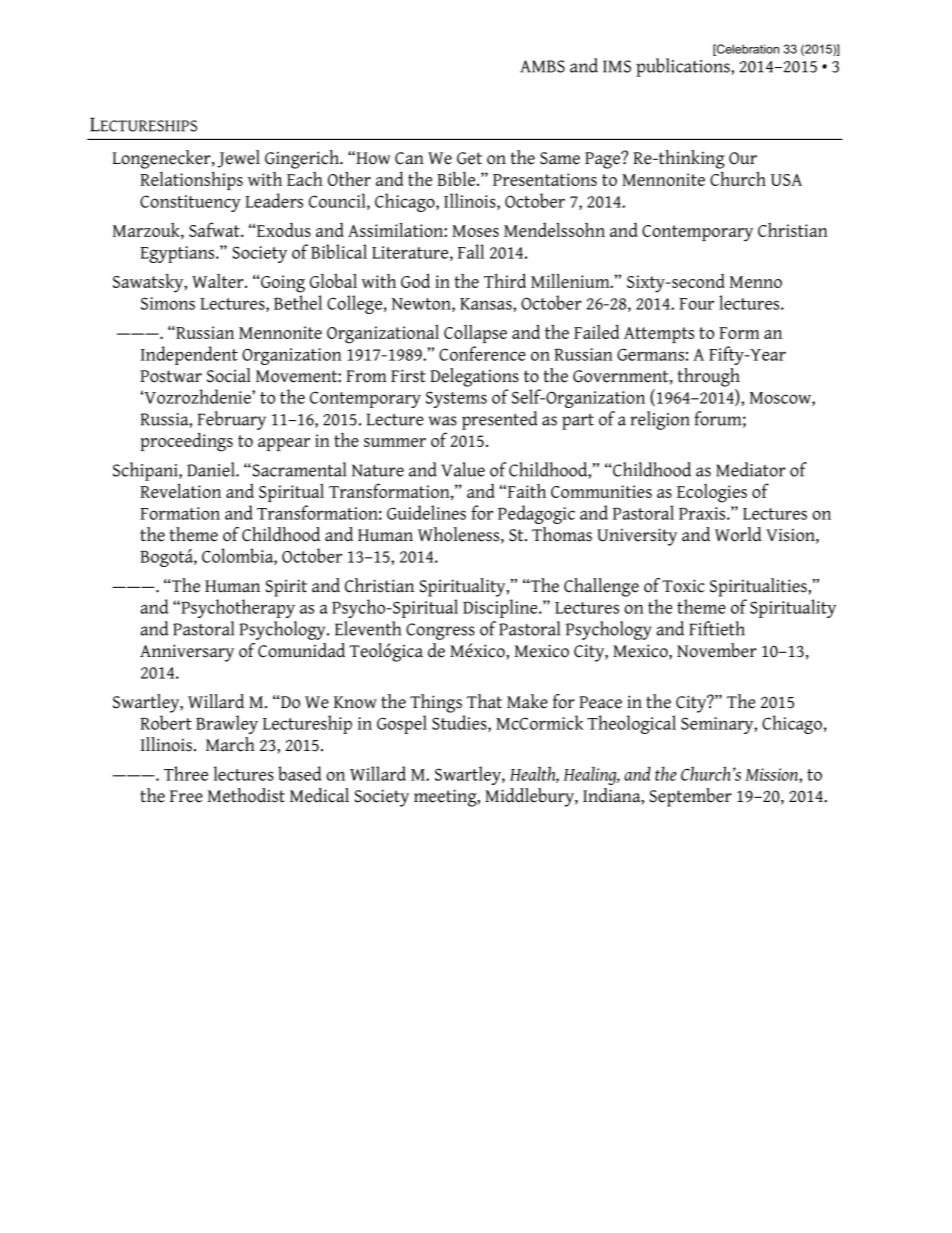 This screenshot has height=1233, width=952. Describe the element at coordinates (500, 420) in the screenshot. I see `presented` at that location.
